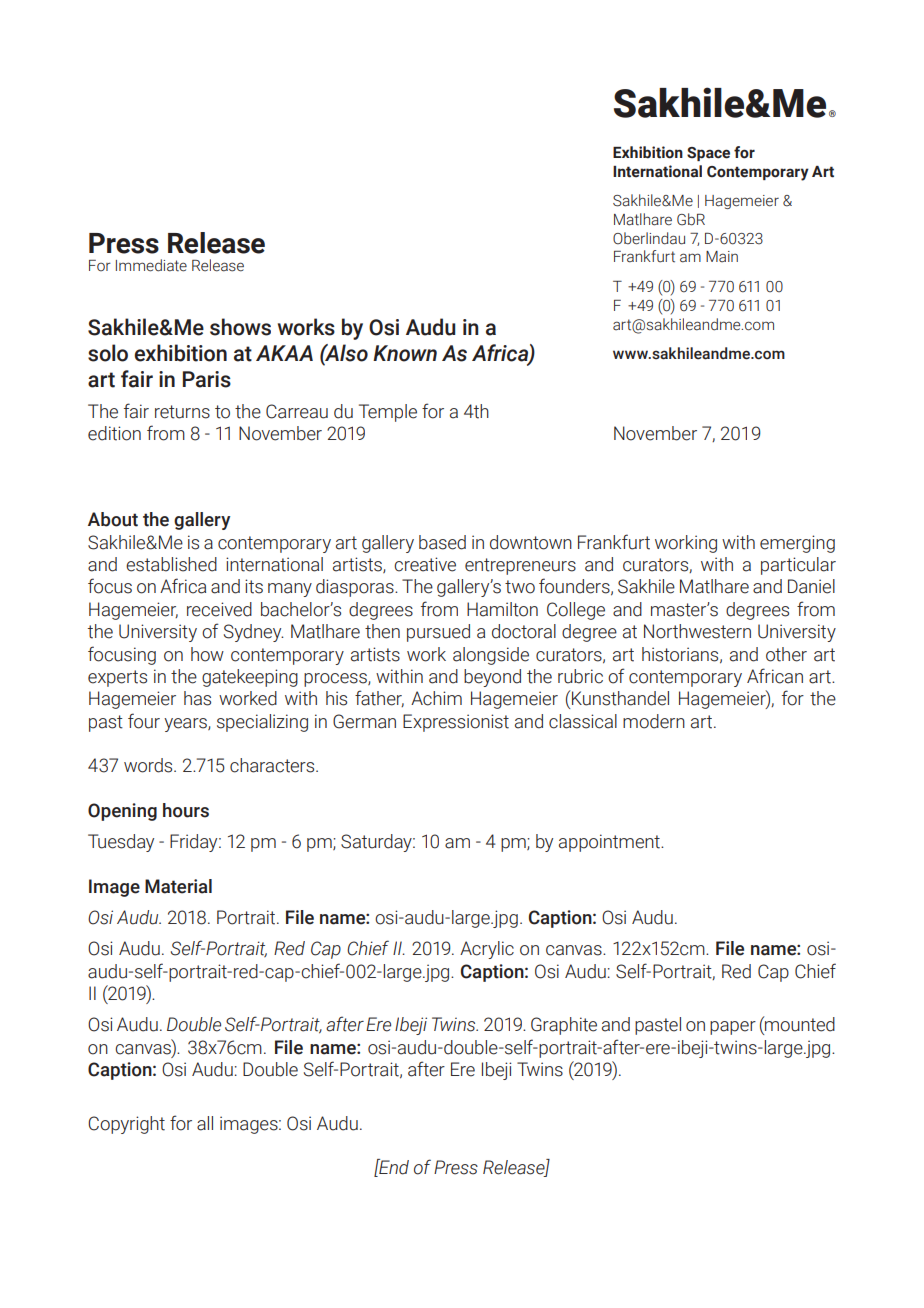  Describe the element at coordinates (442, 542) in the page. I see `based` at that location.
